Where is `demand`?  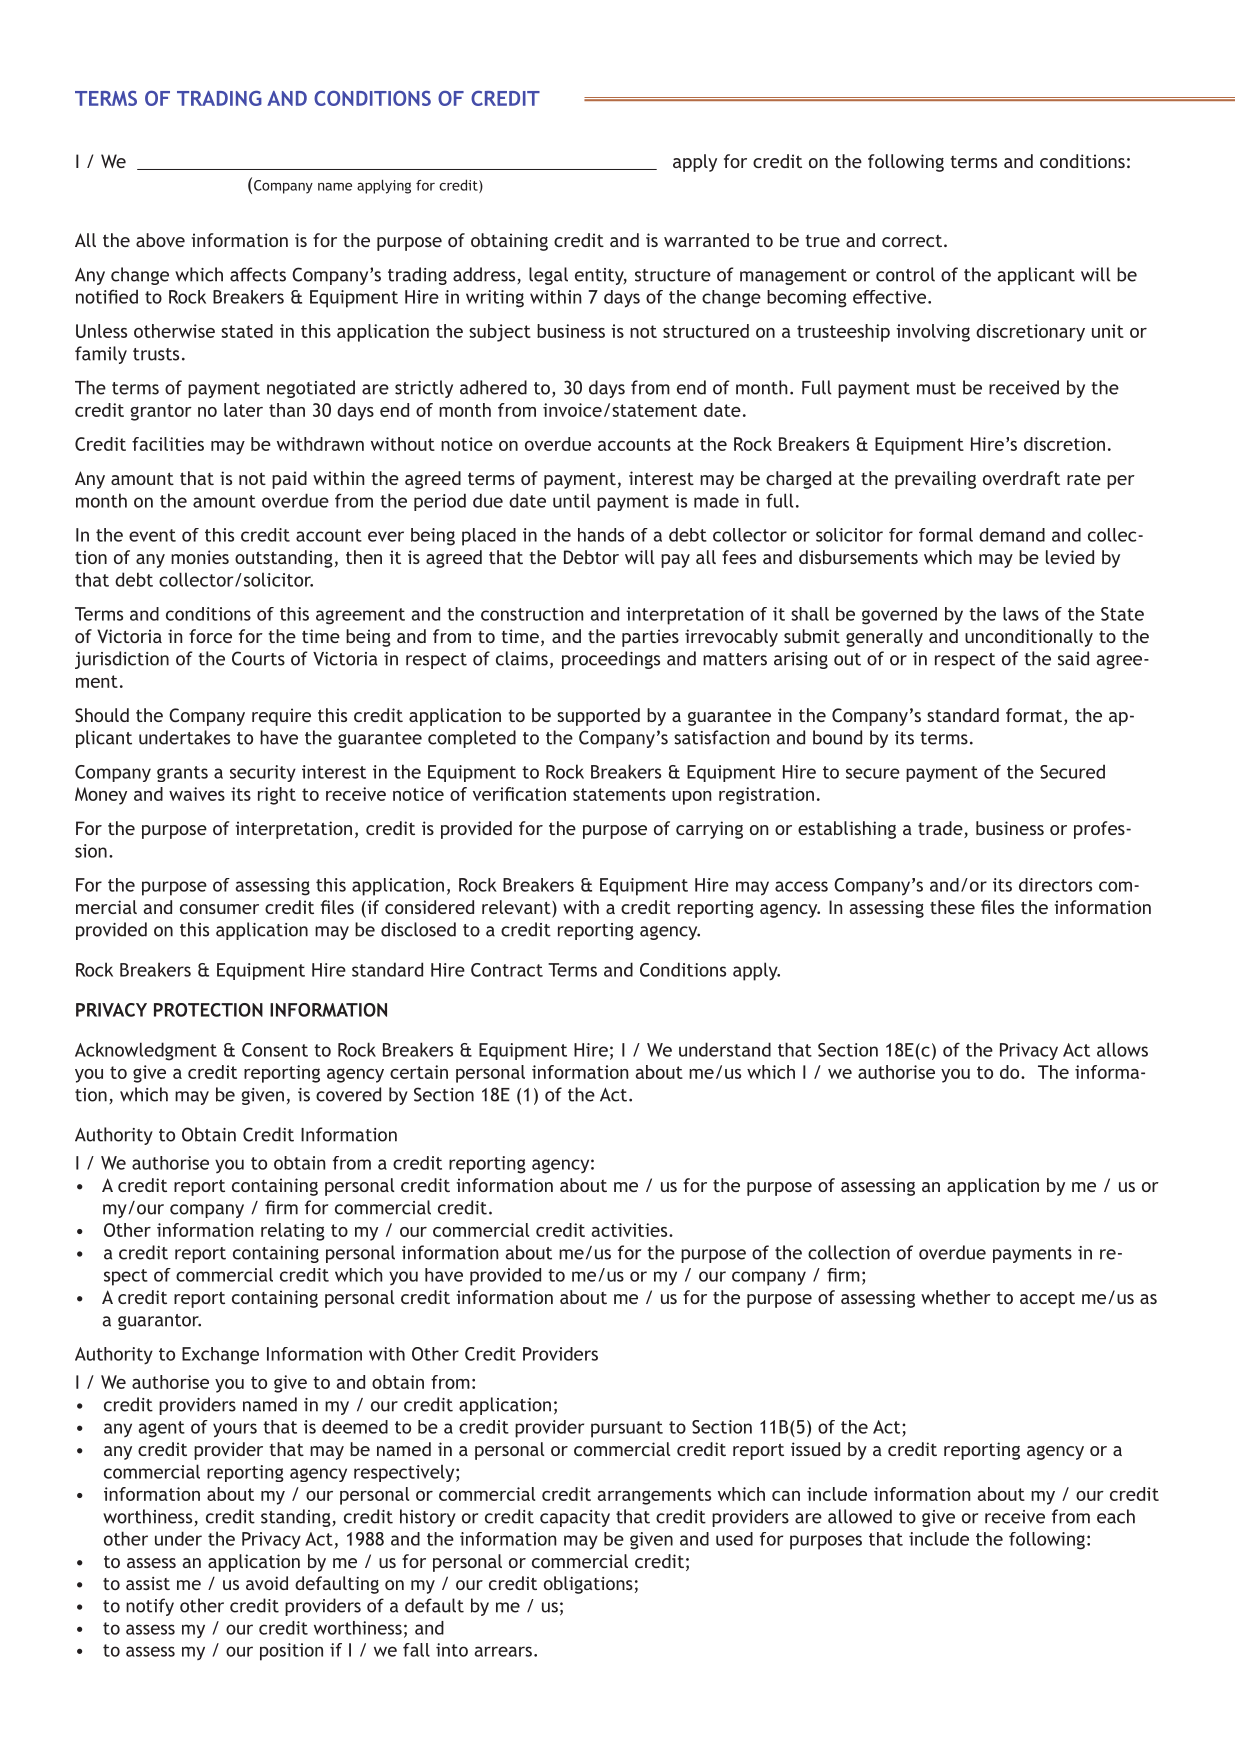
demand is located at coordinates (1012, 535).
